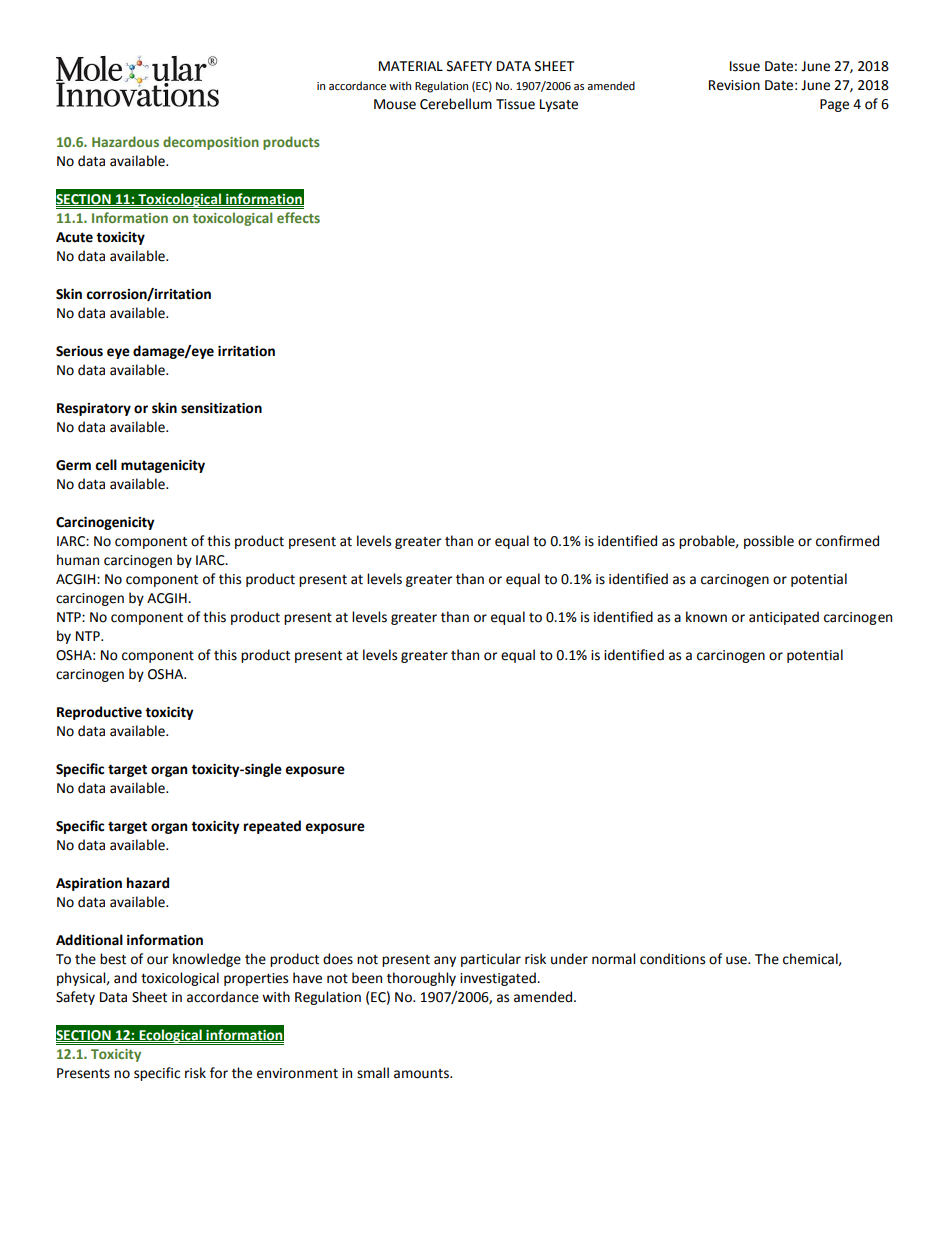 The width and height of the screenshot is (952, 1233). Describe the element at coordinates (78, 560) in the screenshot. I see `human` at that location.
